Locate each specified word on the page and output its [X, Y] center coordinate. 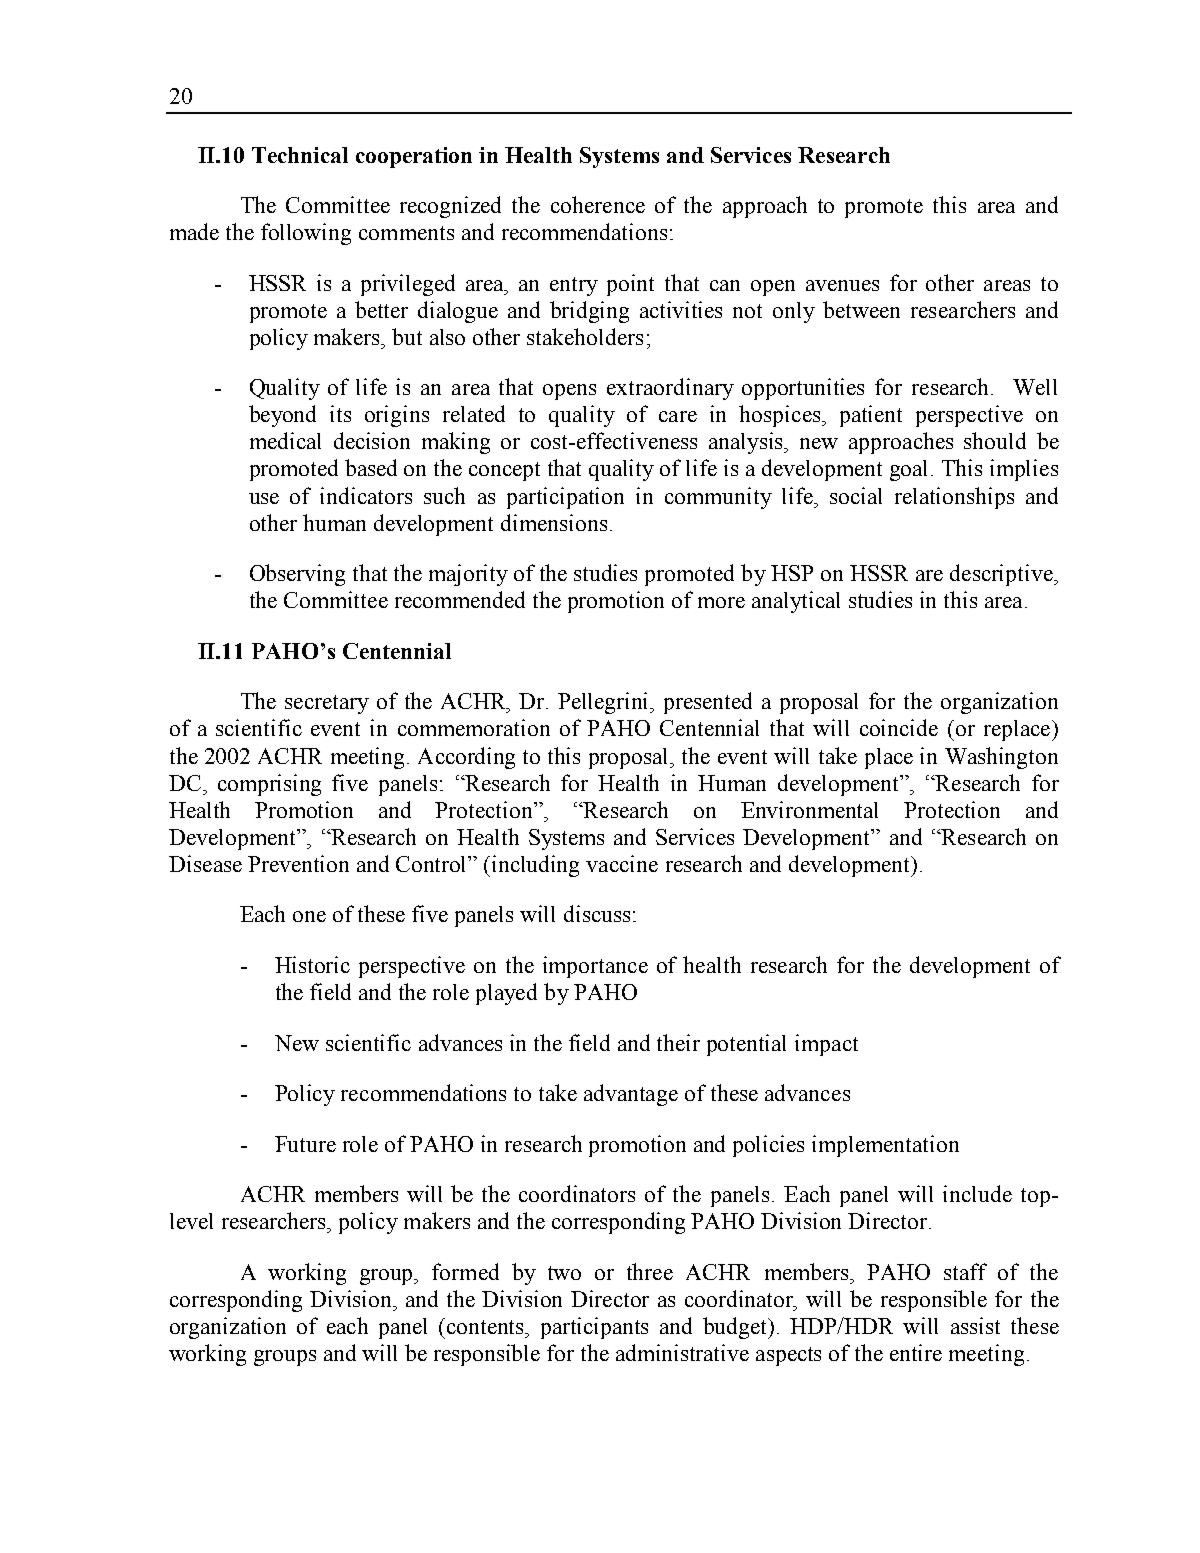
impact [826, 1045]
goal [911, 470]
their [678, 1042]
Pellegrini [605, 703]
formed [465, 1271]
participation [565, 498]
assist [975, 1325]
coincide [899, 727]
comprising [269, 785]
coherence [598, 204]
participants [594, 1328]
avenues [842, 285]
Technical [300, 155]
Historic [312, 964]
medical [285, 440]
